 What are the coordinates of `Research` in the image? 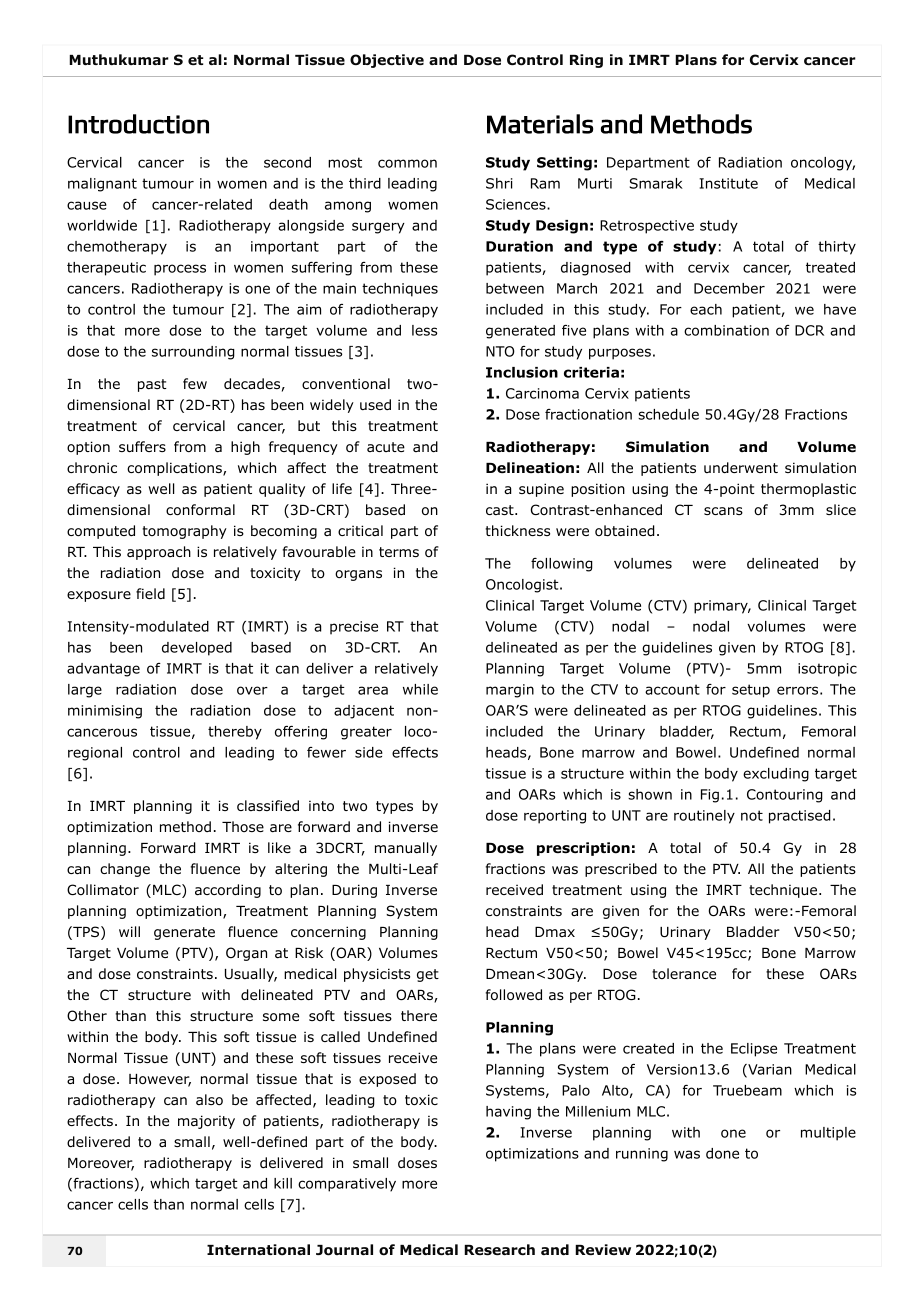 It's located at (499, 1250).
